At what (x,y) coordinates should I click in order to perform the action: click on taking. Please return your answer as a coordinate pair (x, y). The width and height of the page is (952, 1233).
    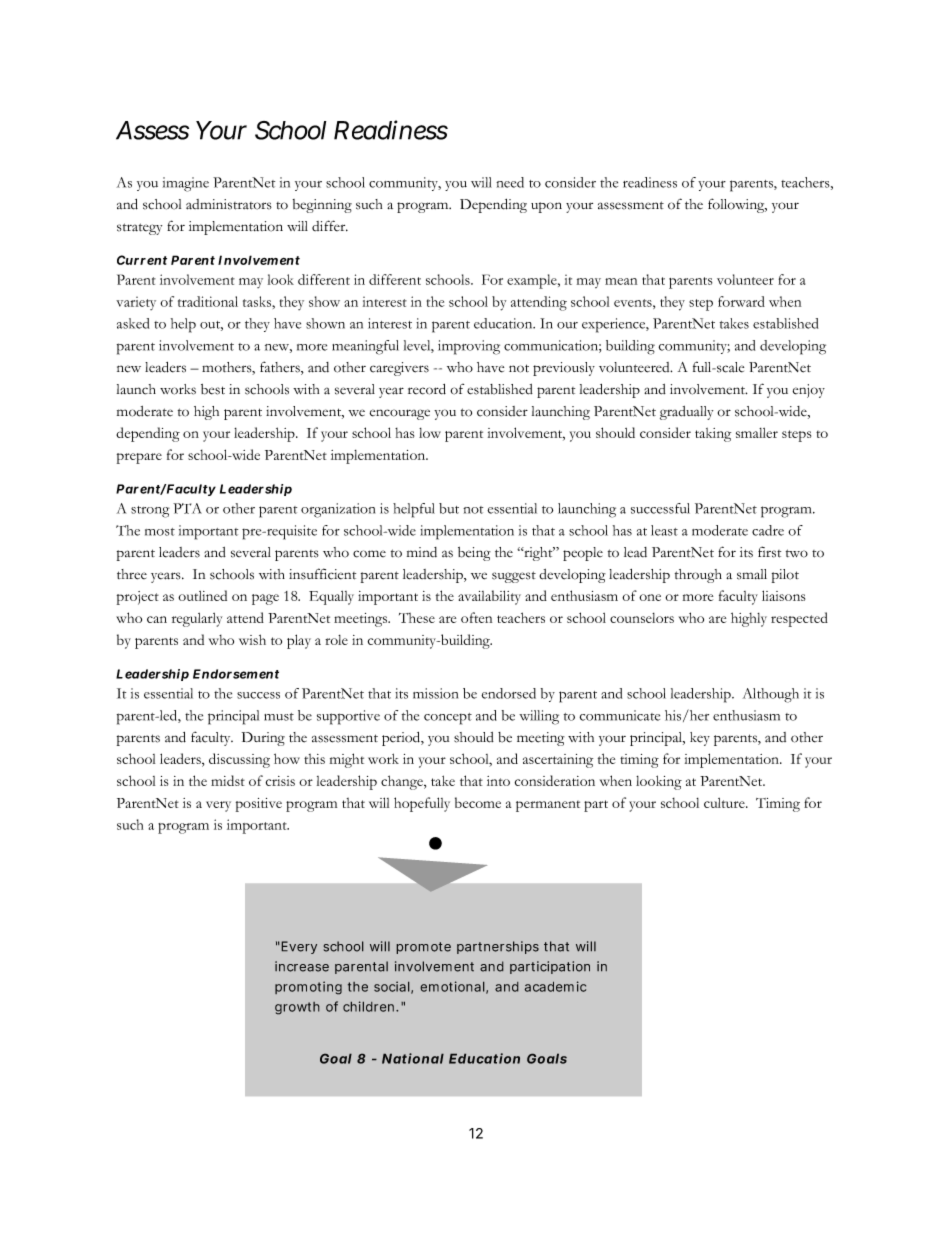
    Looking at the image, I should click on (713, 435).
